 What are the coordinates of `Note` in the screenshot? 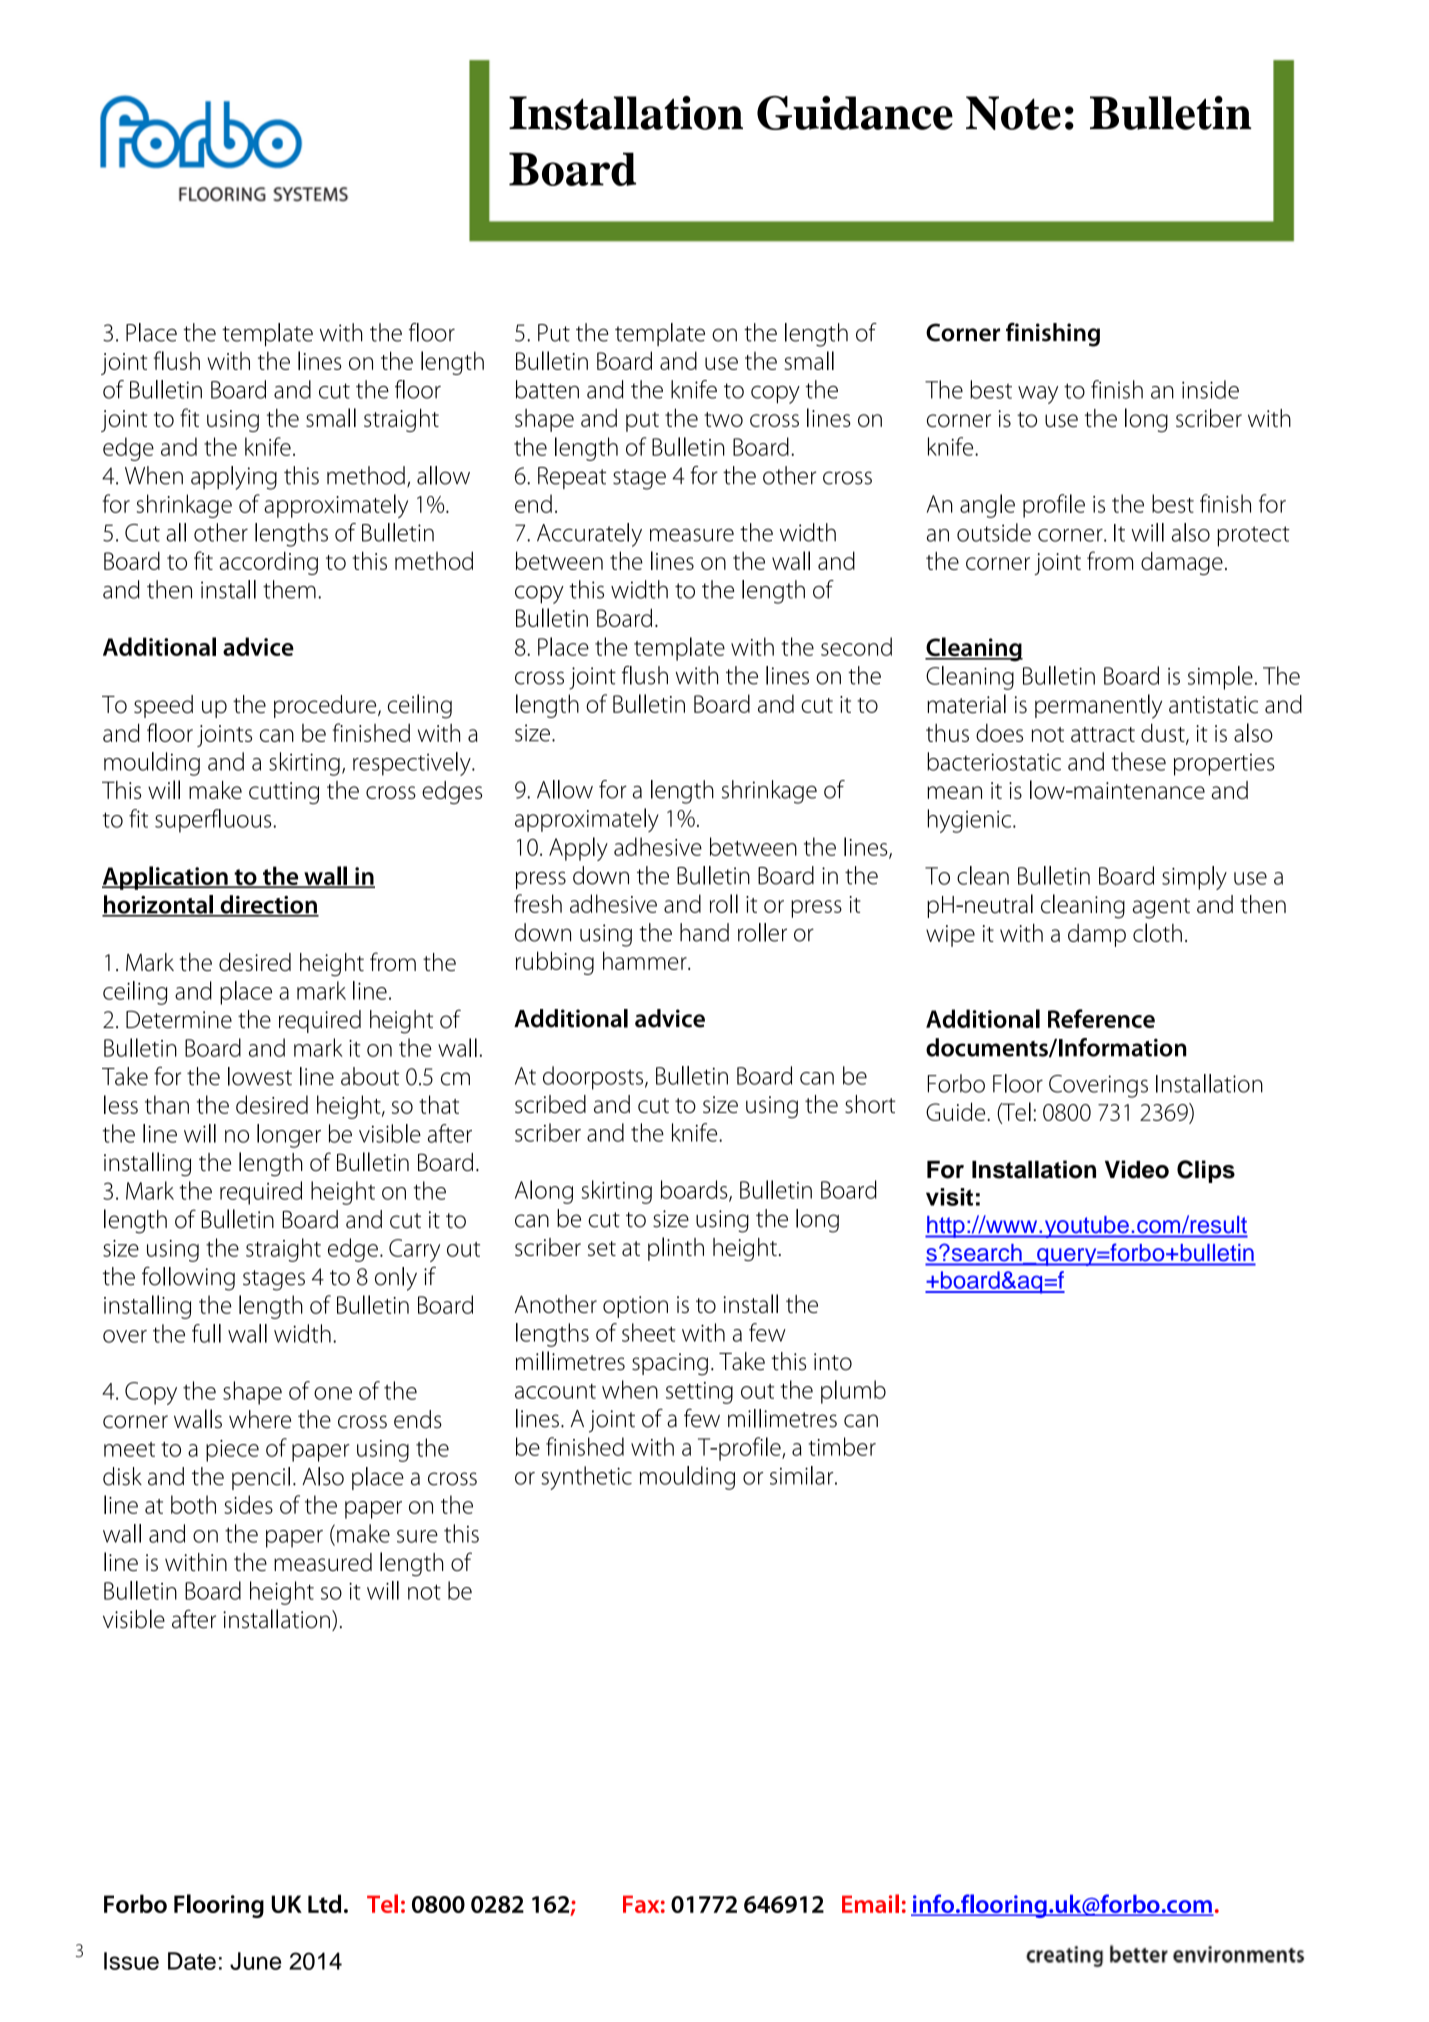 It's located at (1013, 113).
